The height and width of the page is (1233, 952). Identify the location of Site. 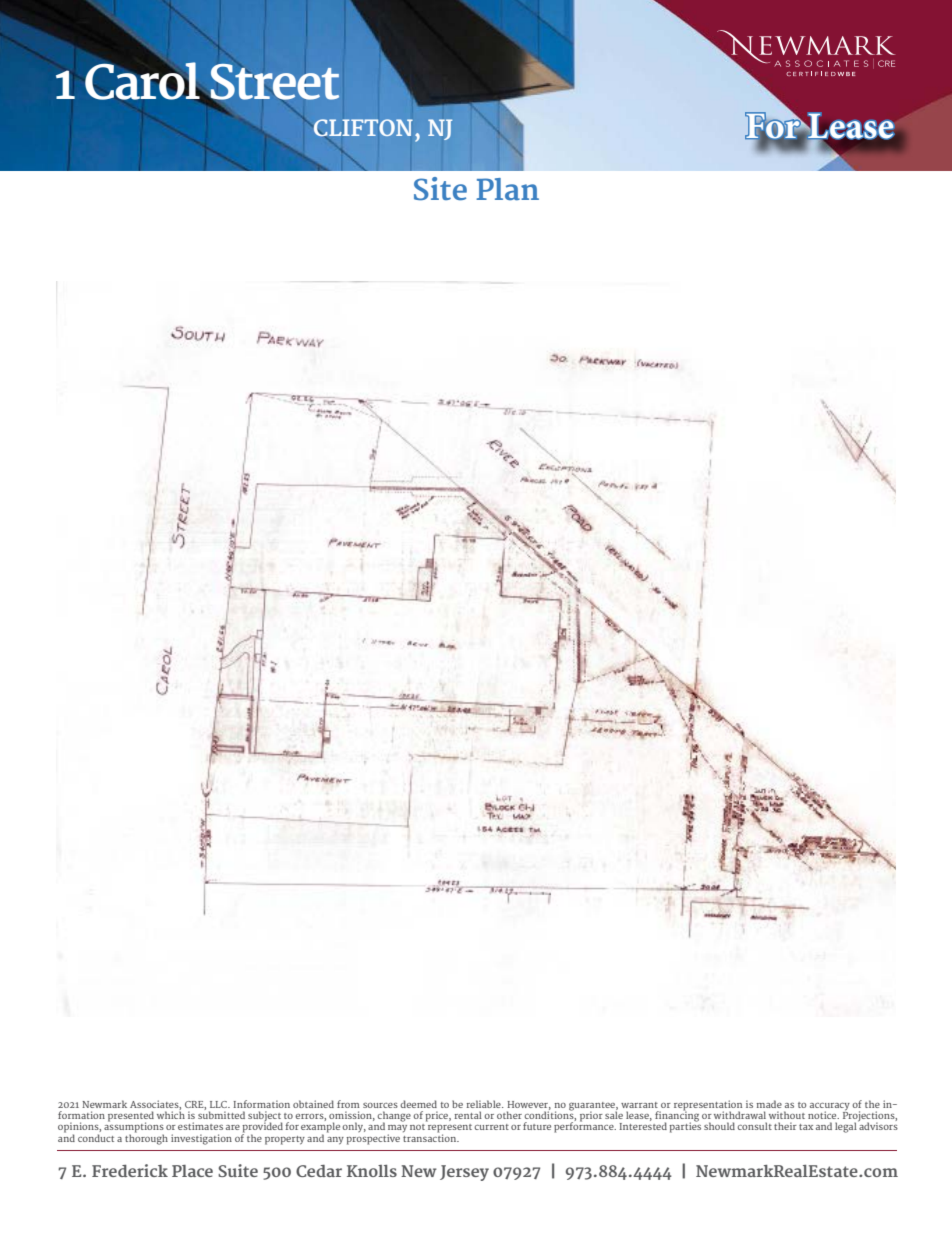
(440, 189).
